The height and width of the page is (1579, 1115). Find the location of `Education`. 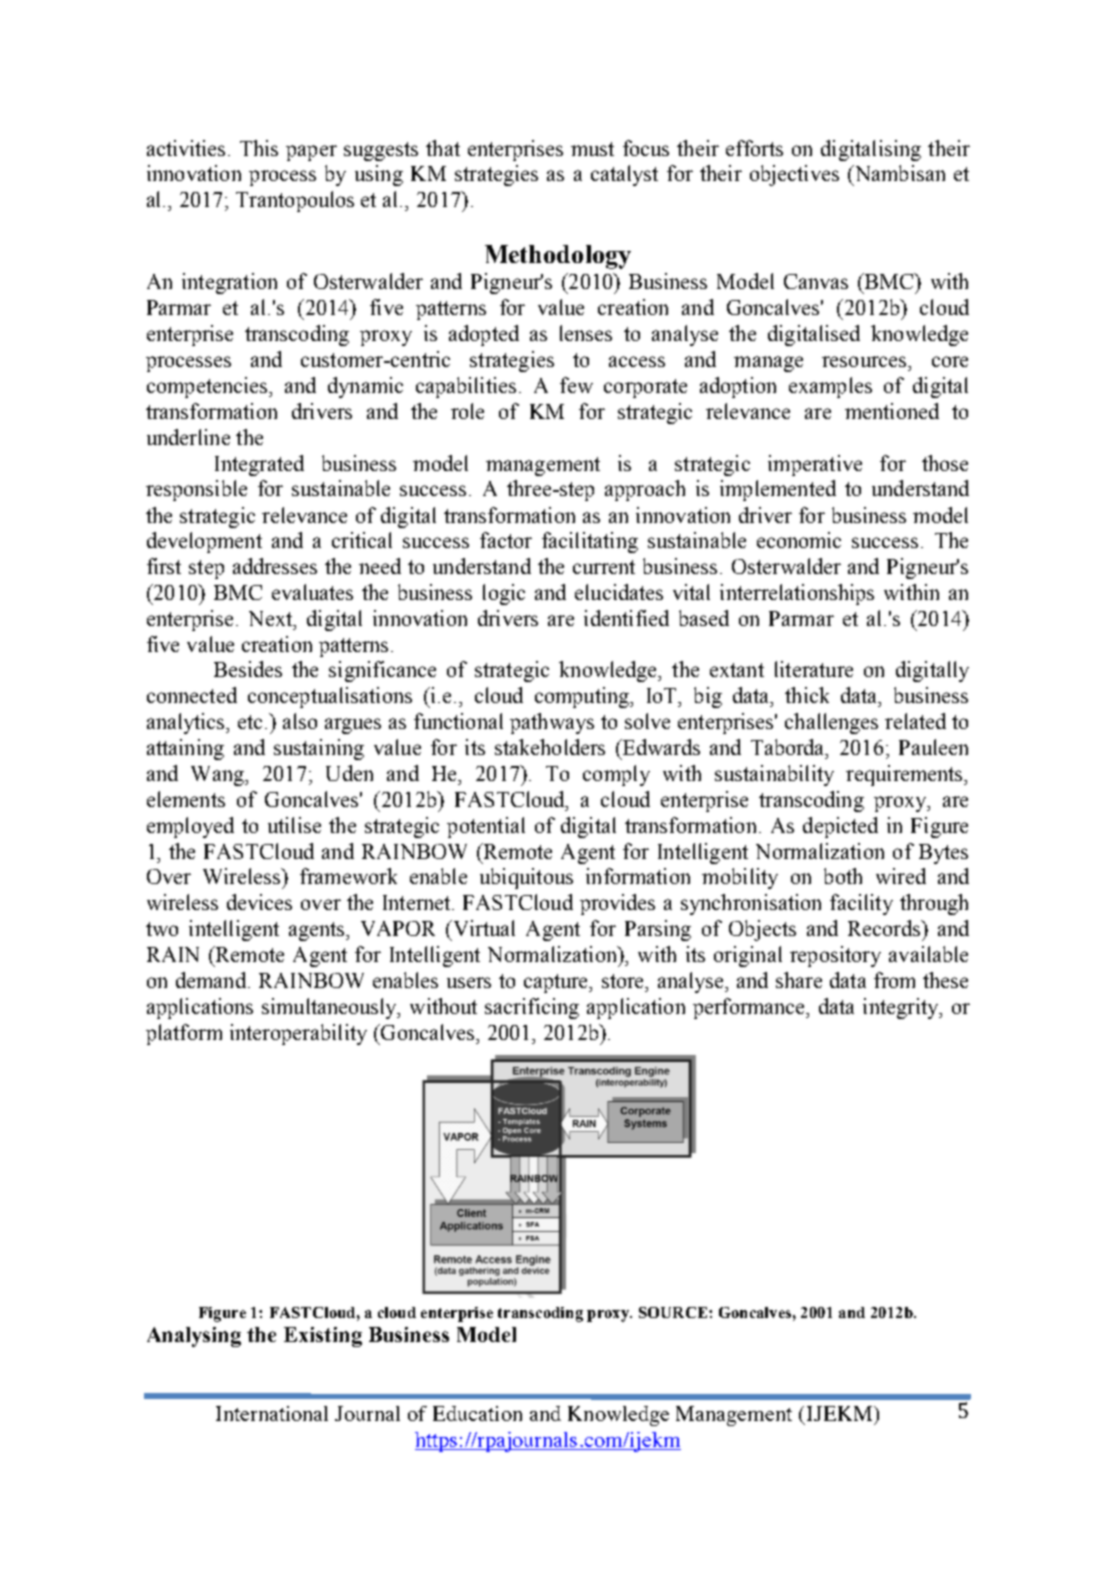

Education is located at coordinates (477, 1413).
